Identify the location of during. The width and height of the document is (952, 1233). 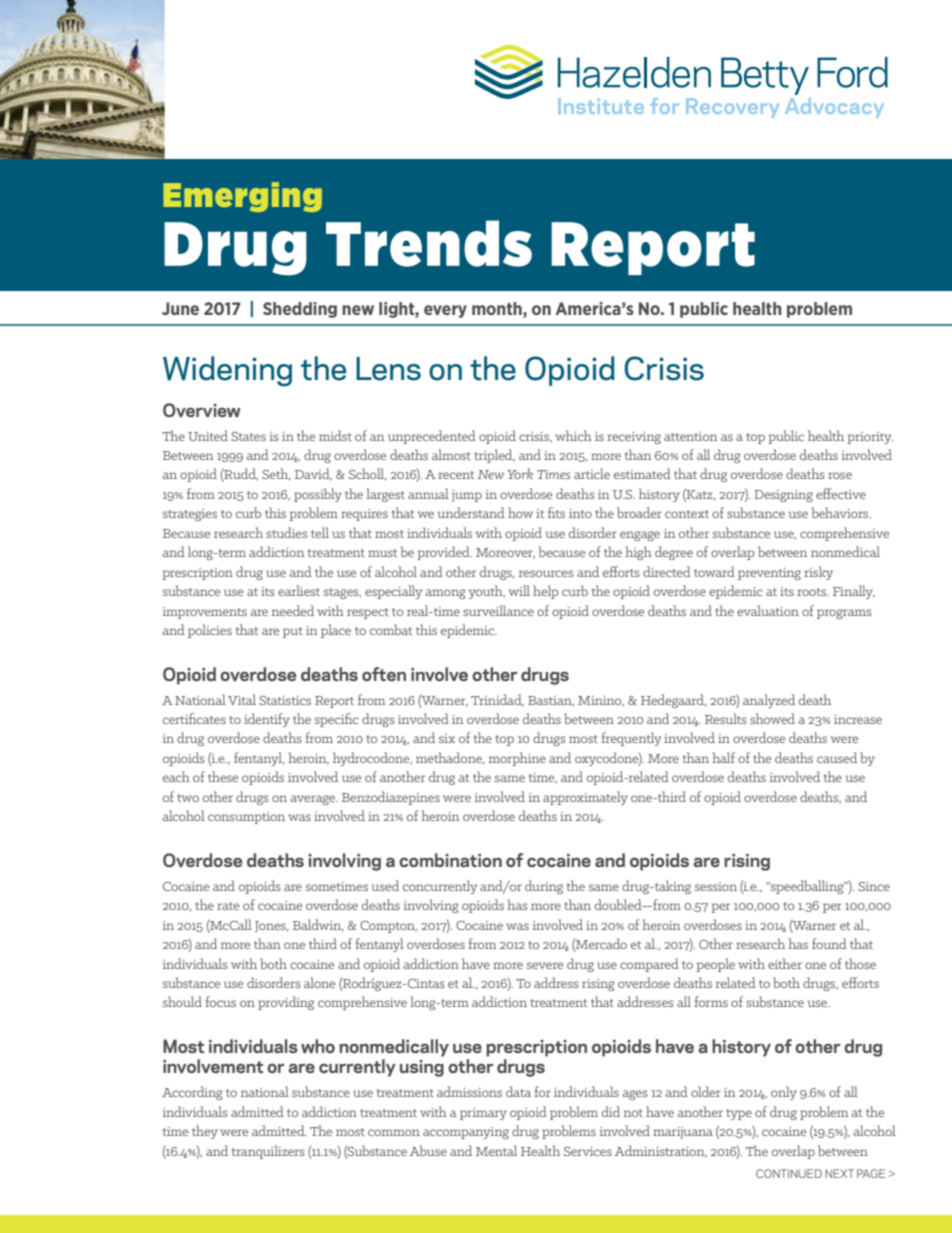
(544, 887).
